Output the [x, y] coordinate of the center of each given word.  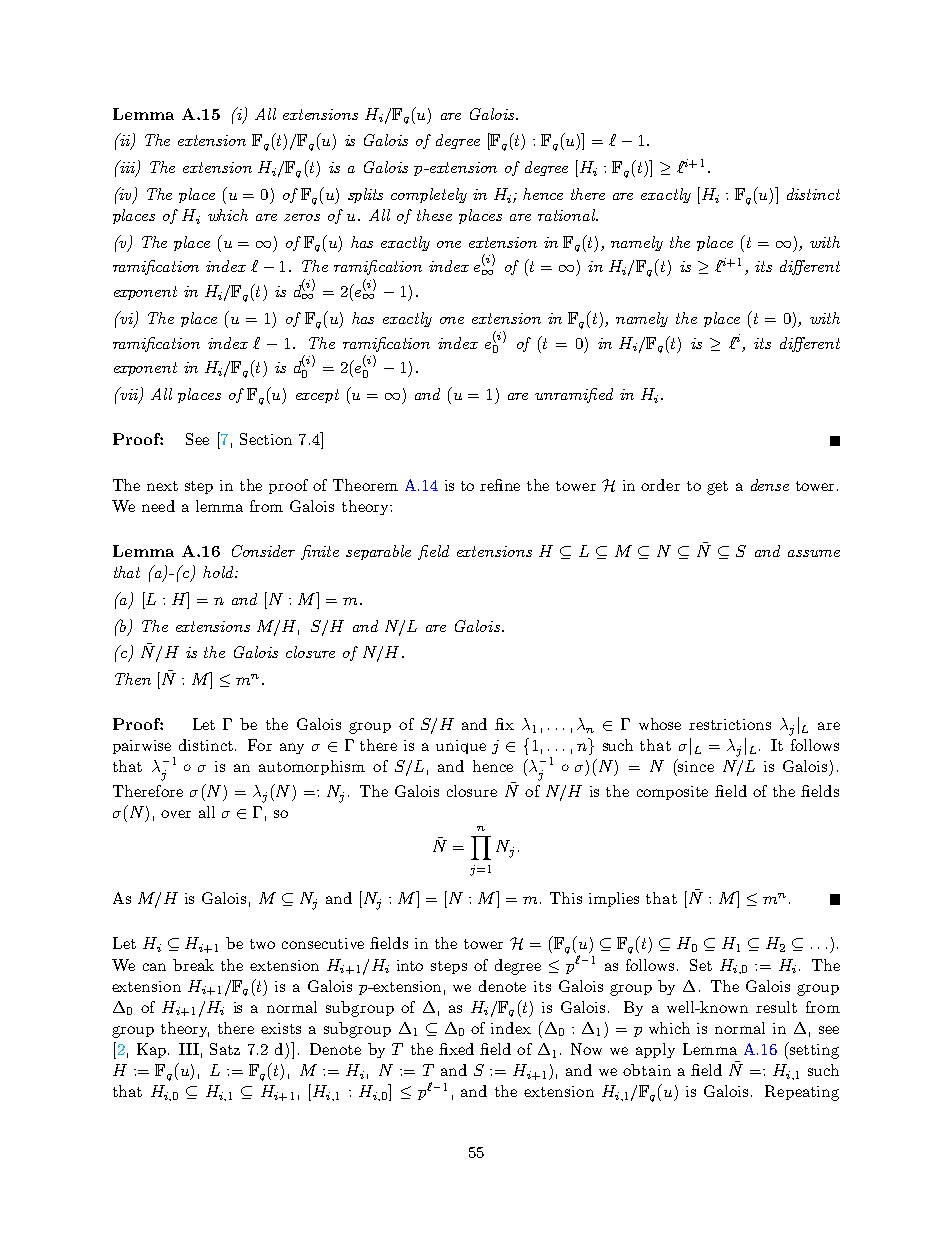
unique [461, 747]
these [434, 215]
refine [500, 485]
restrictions [730, 724]
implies [614, 899]
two [262, 944]
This [566, 898]
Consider [263, 551]
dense [770, 485]
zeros [302, 217]
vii [129, 395]
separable [378, 552]
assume [814, 553]
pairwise [142, 747]
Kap [153, 1050]
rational [568, 215]
